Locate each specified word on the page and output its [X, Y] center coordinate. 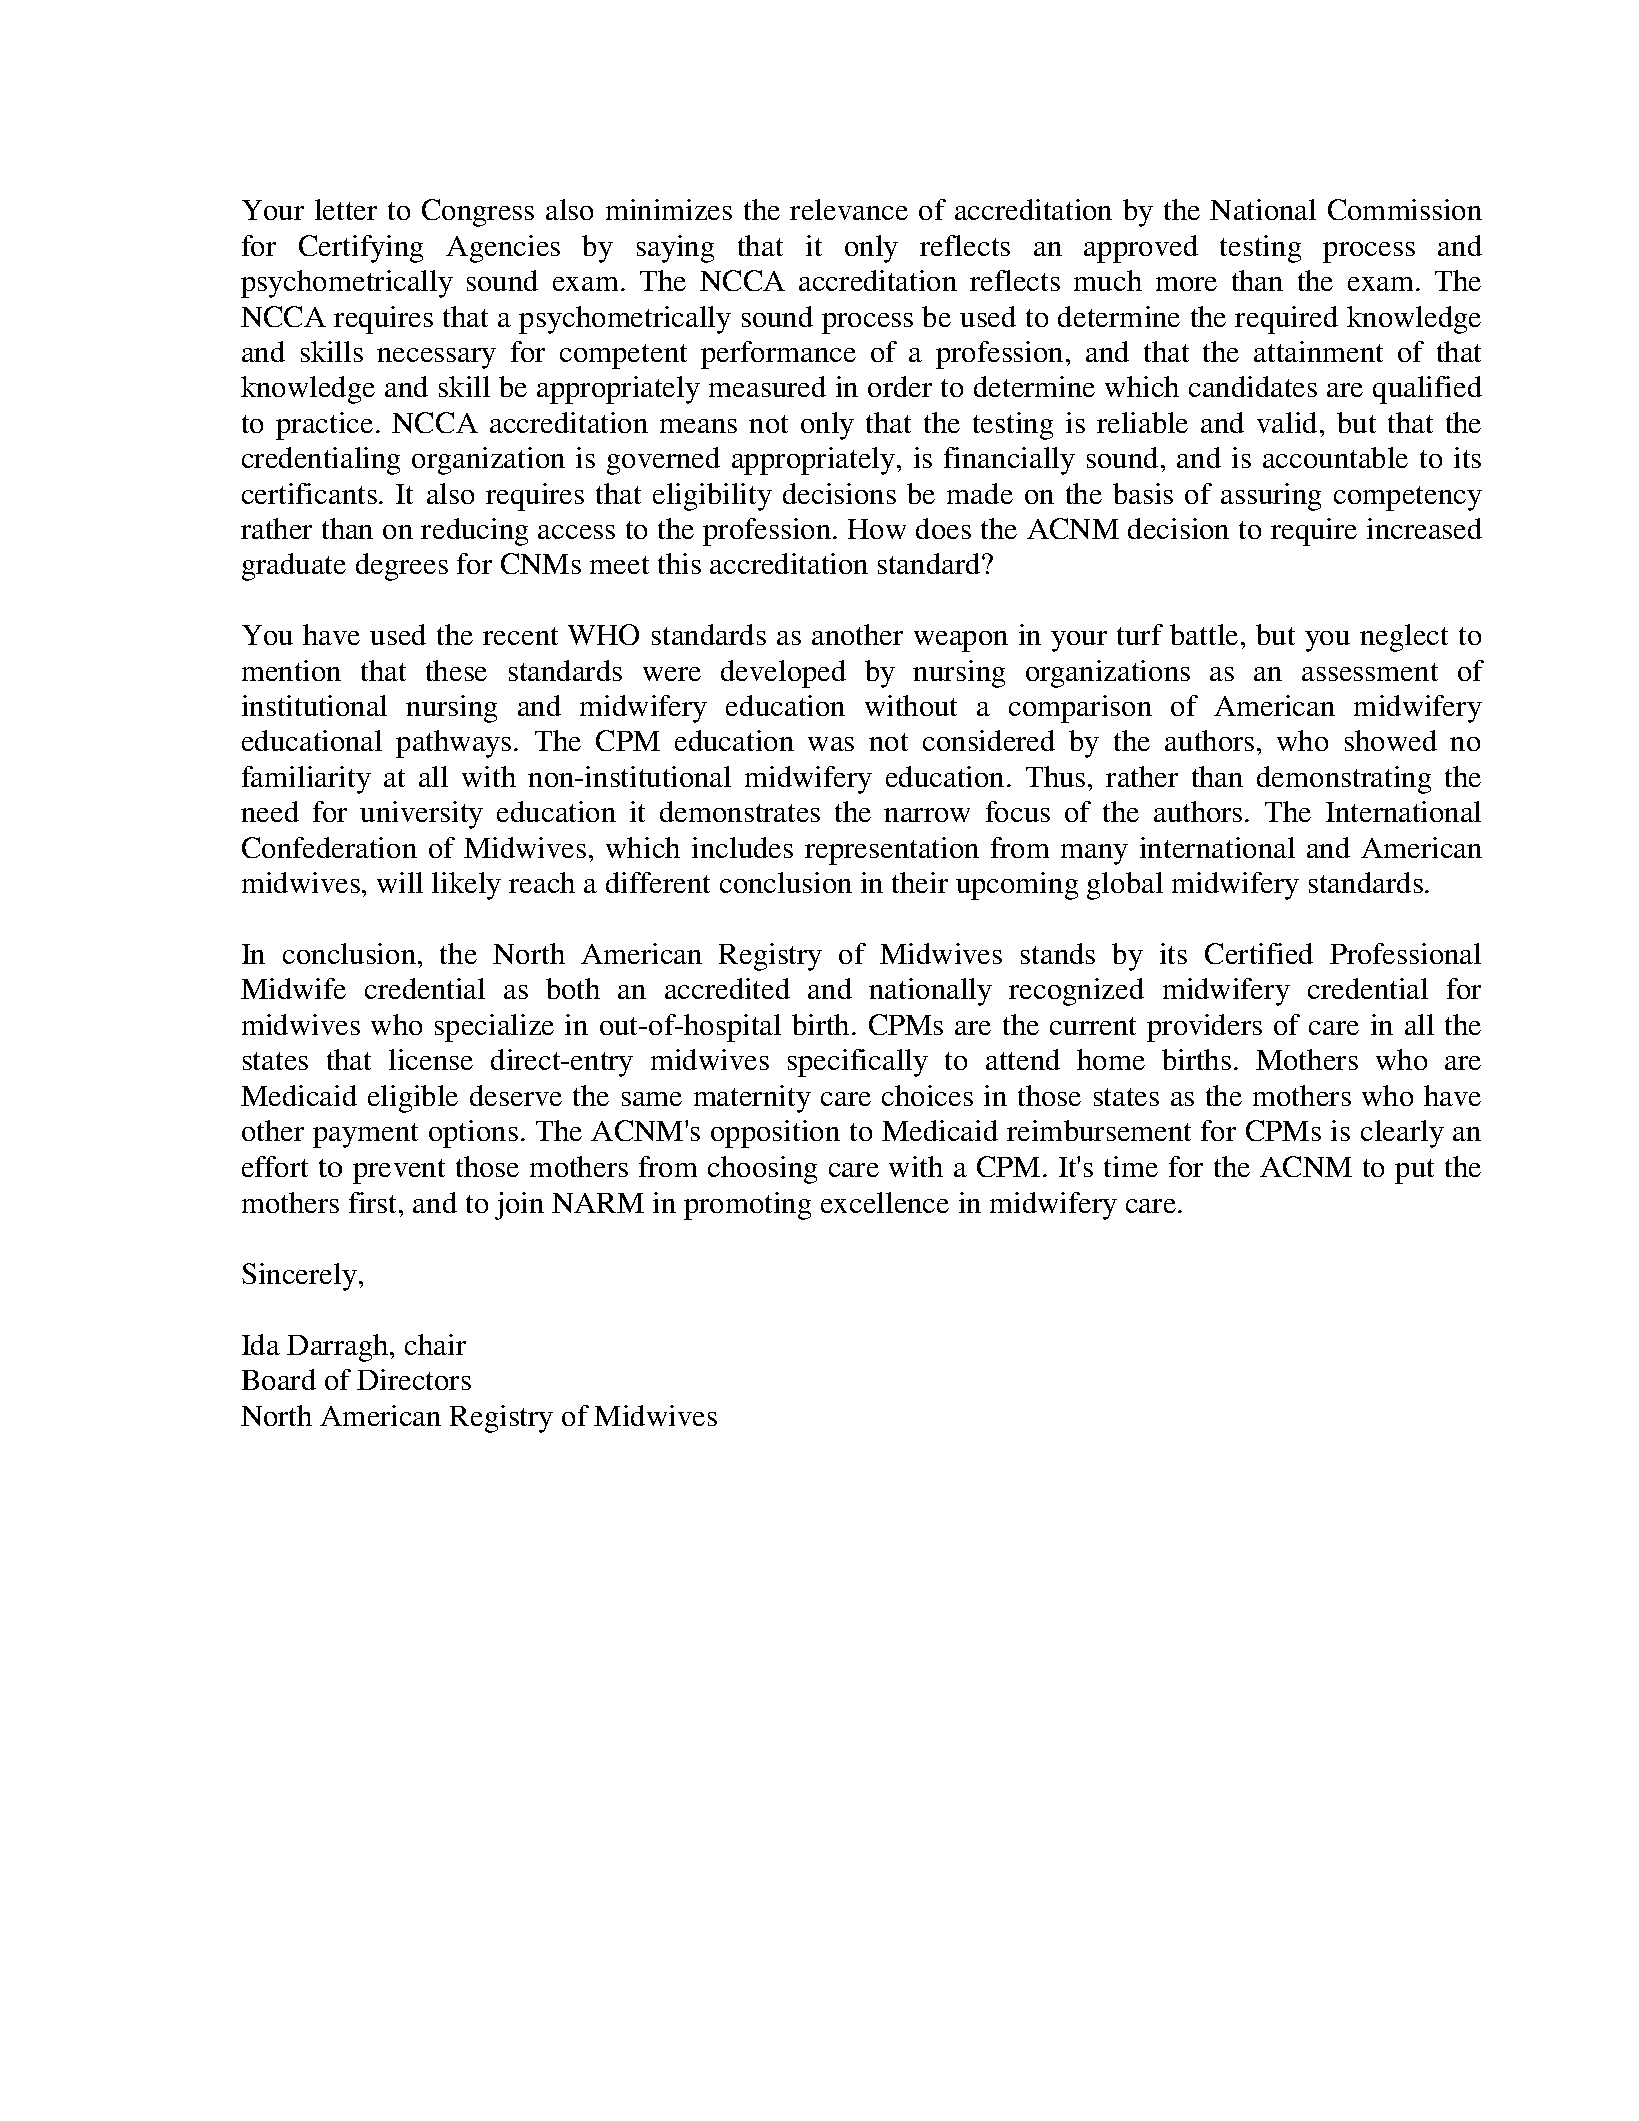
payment [365, 1135]
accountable [1335, 457]
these [456, 670]
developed [783, 674]
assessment [1370, 672]
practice [324, 426]
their [920, 882]
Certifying [361, 249]
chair [435, 1344]
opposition [775, 1134]
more [1186, 284]
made [980, 493]
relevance [849, 209]
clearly [1402, 1134]
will [400, 882]
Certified [1259, 953]
